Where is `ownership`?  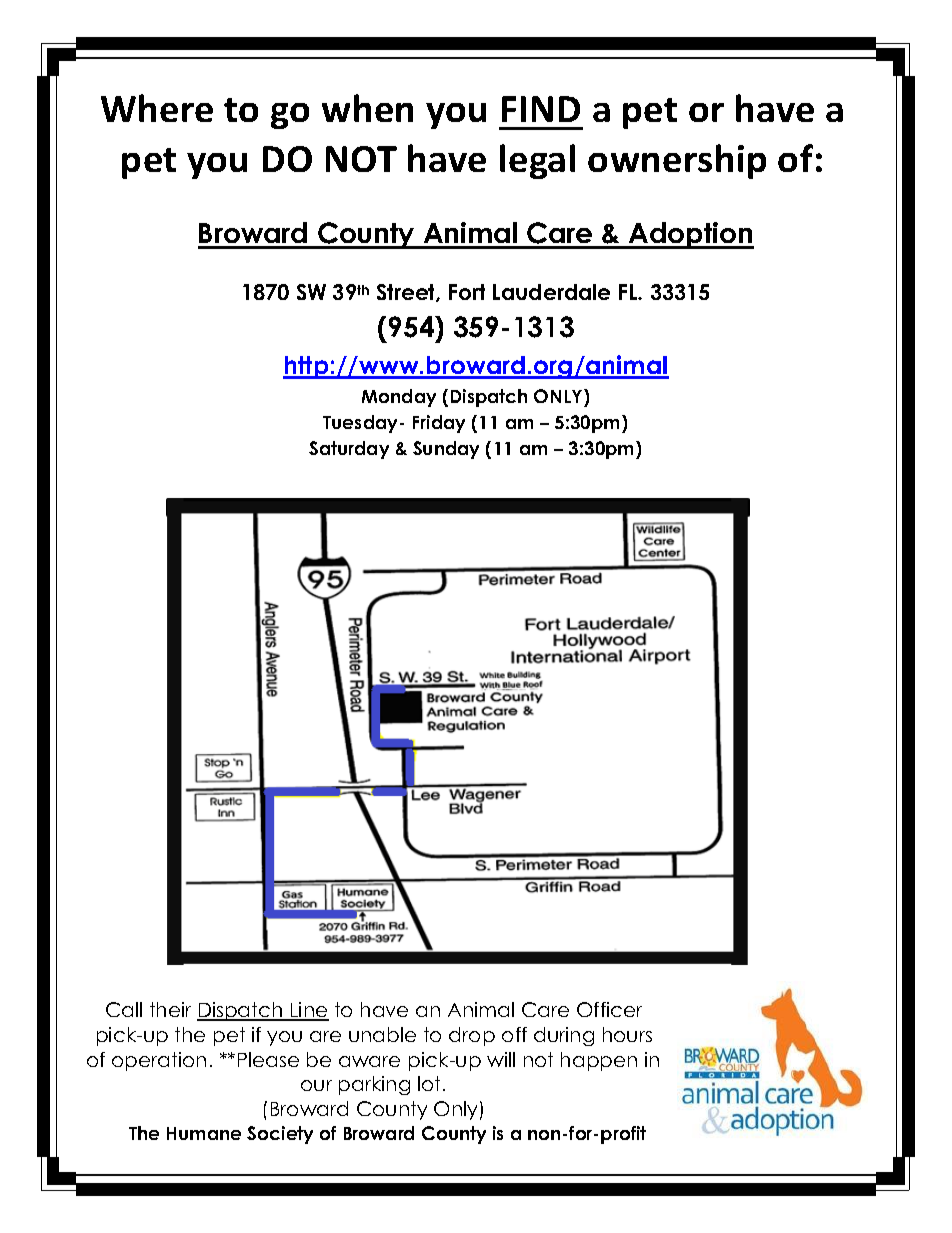
ownership is located at coordinates (677, 161).
